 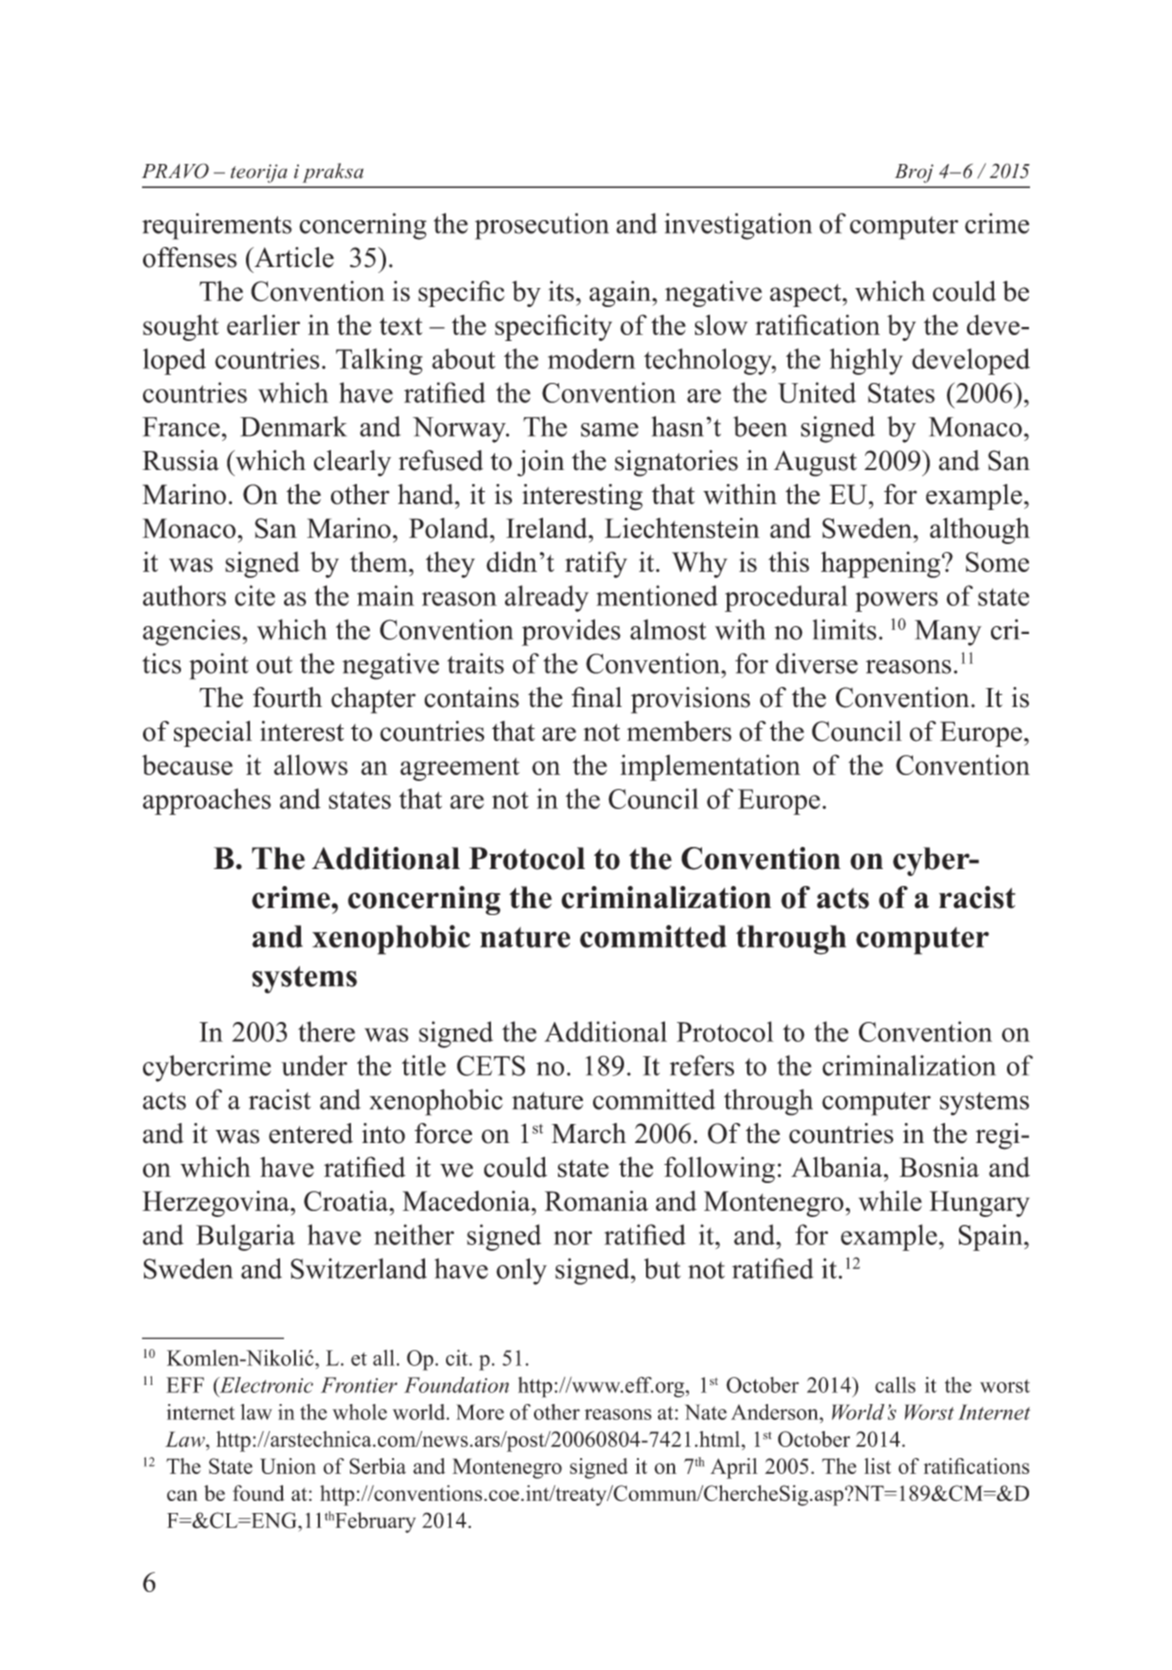 I want to click on Broj, so click(x=914, y=173).
